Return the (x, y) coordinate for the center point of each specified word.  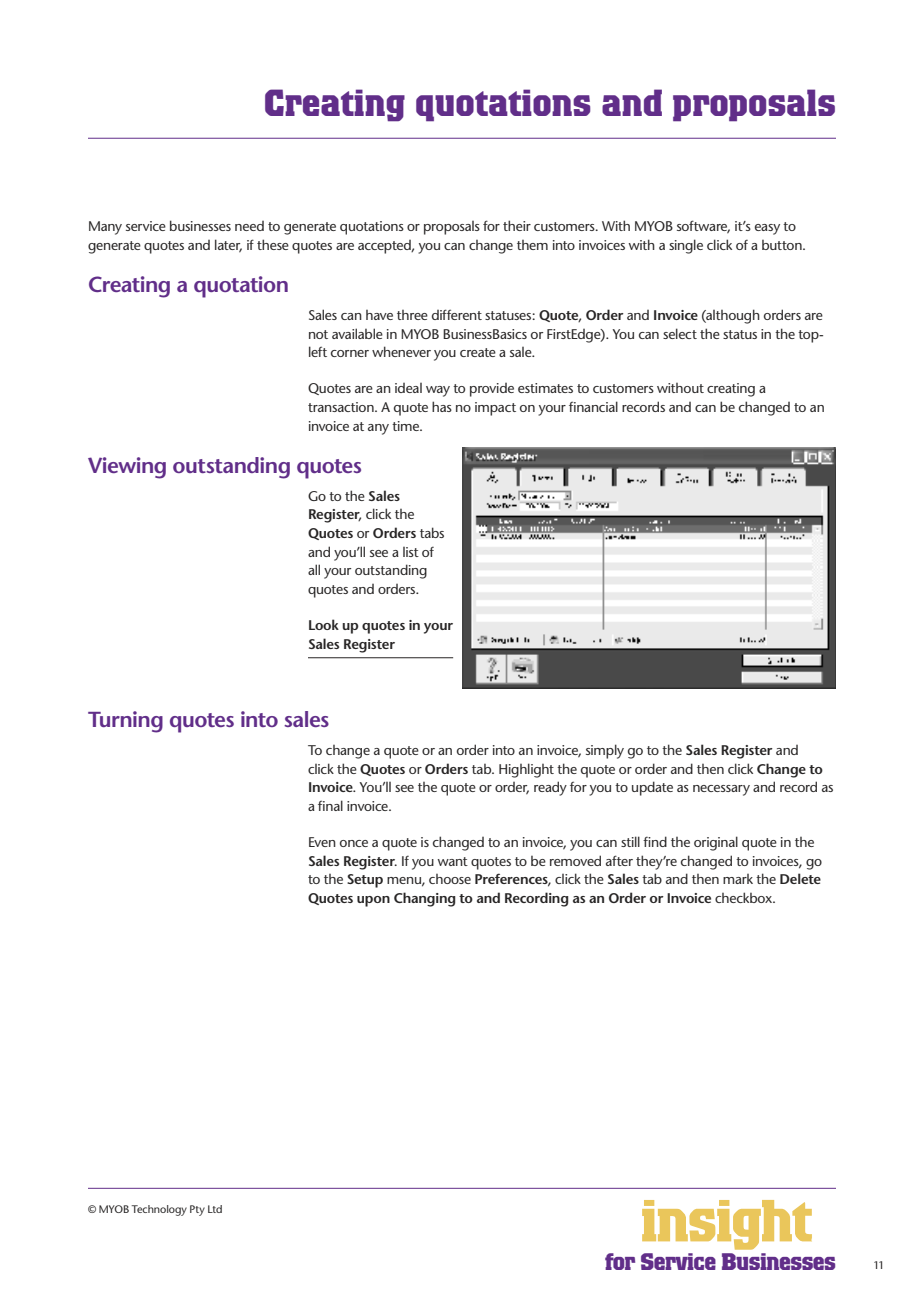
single (686, 246)
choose (450, 879)
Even (322, 842)
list (411, 552)
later (228, 246)
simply (605, 751)
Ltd (215, 1209)
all (314, 569)
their (517, 225)
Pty (197, 1210)
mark (738, 879)
